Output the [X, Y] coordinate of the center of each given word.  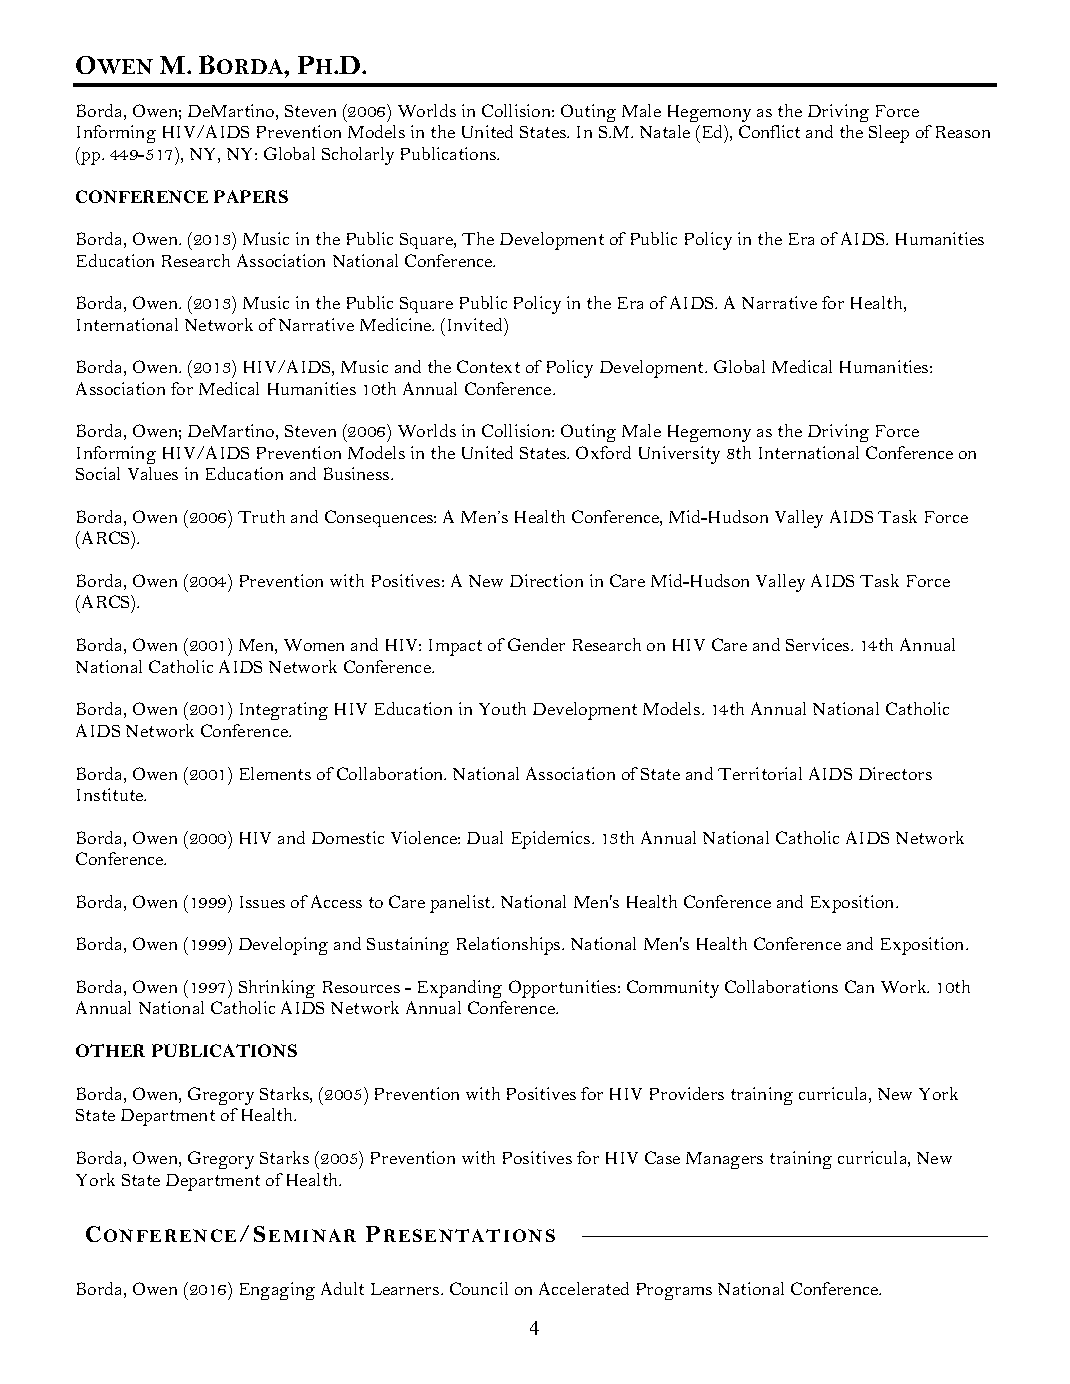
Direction [546, 580]
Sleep [889, 134]
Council [479, 1288]
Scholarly [358, 156]
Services [819, 644]
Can [859, 986]
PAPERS [251, 196]
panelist [462, 904]
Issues [262, 902]
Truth [261, 516]
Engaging [277, 1291]
